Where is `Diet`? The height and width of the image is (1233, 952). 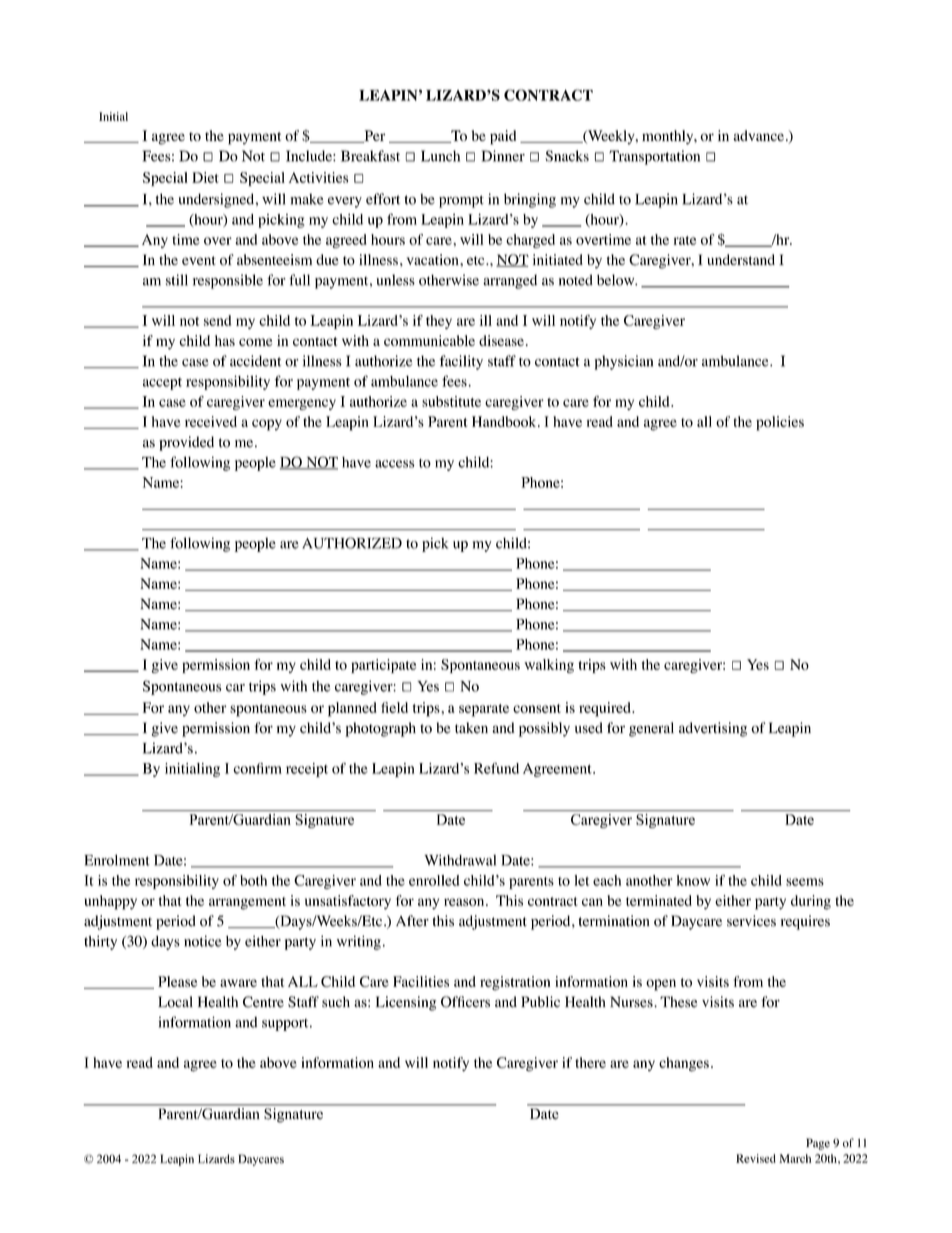
Diet is located at coordinates (205, 177).
